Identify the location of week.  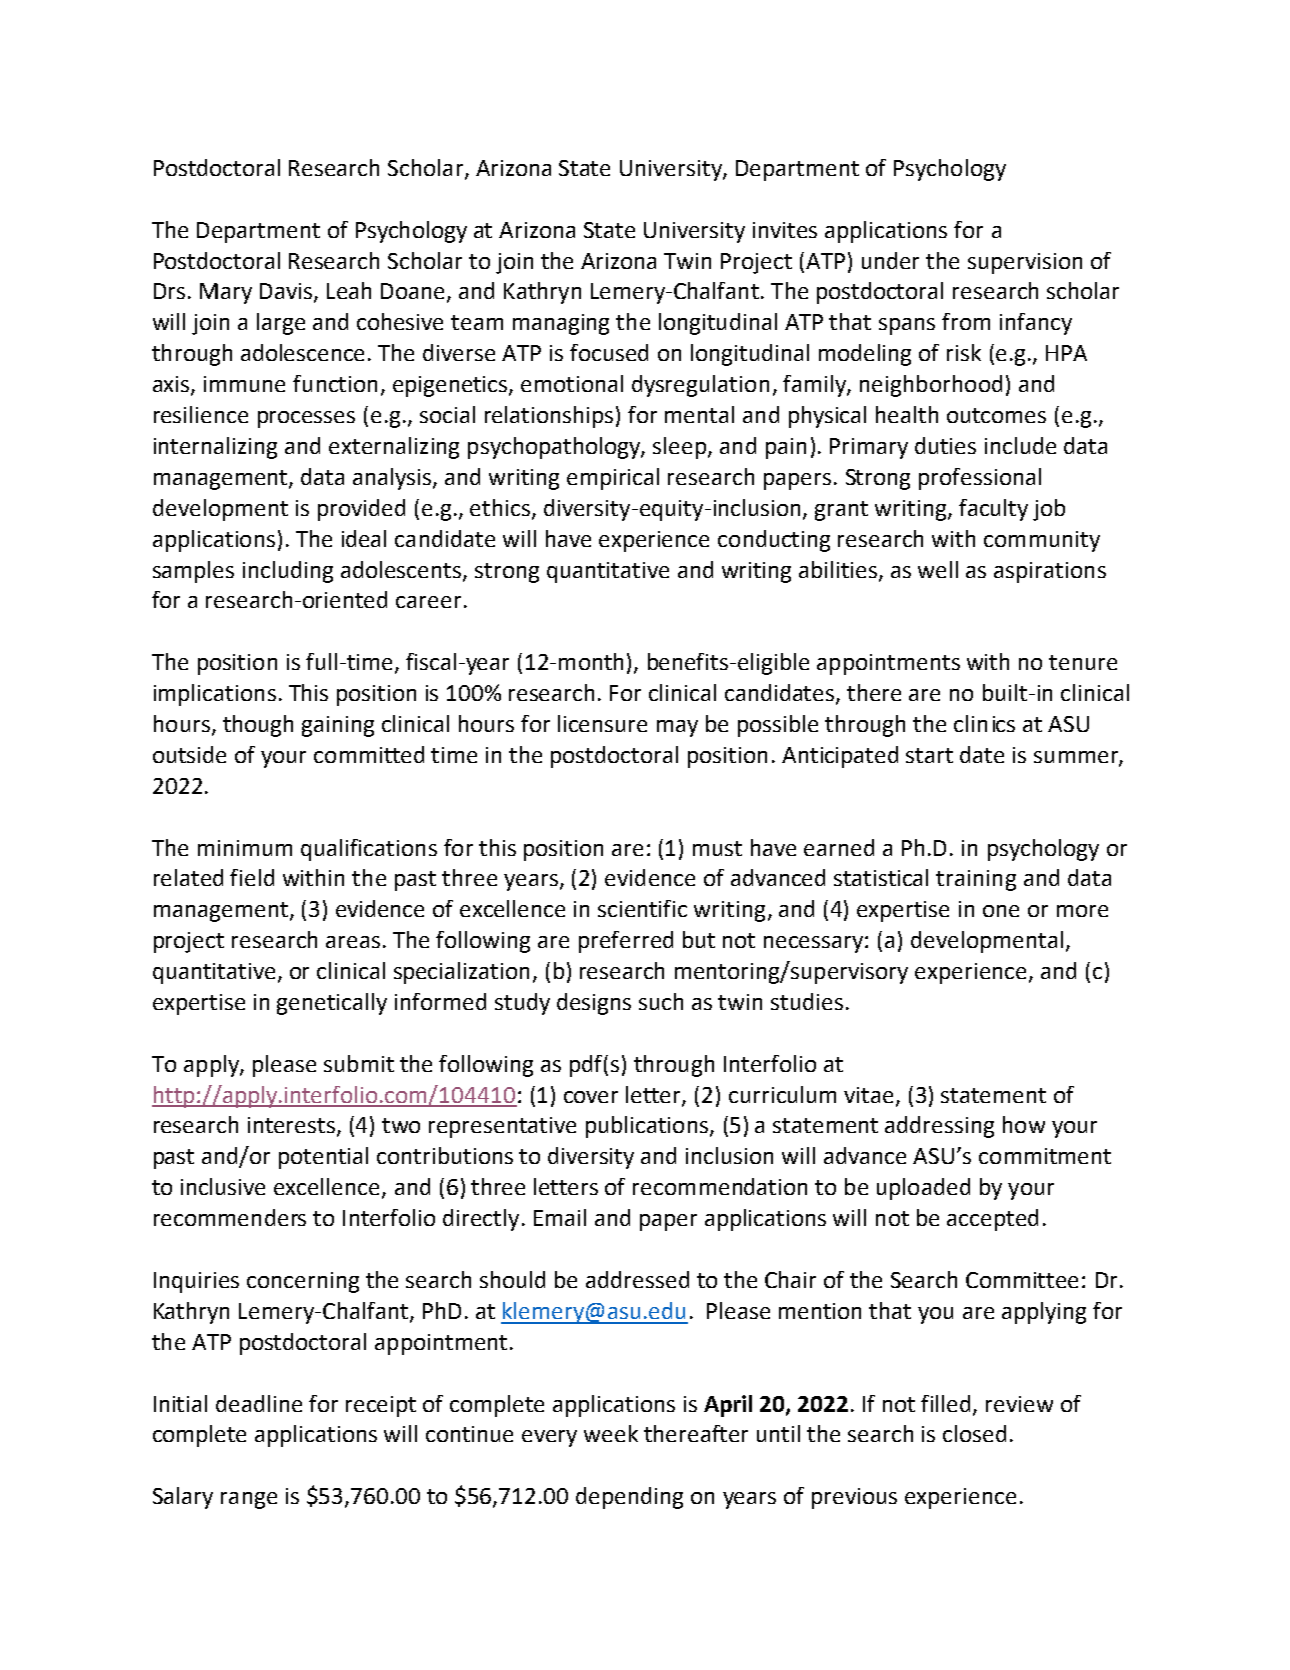
(611, 1433).
